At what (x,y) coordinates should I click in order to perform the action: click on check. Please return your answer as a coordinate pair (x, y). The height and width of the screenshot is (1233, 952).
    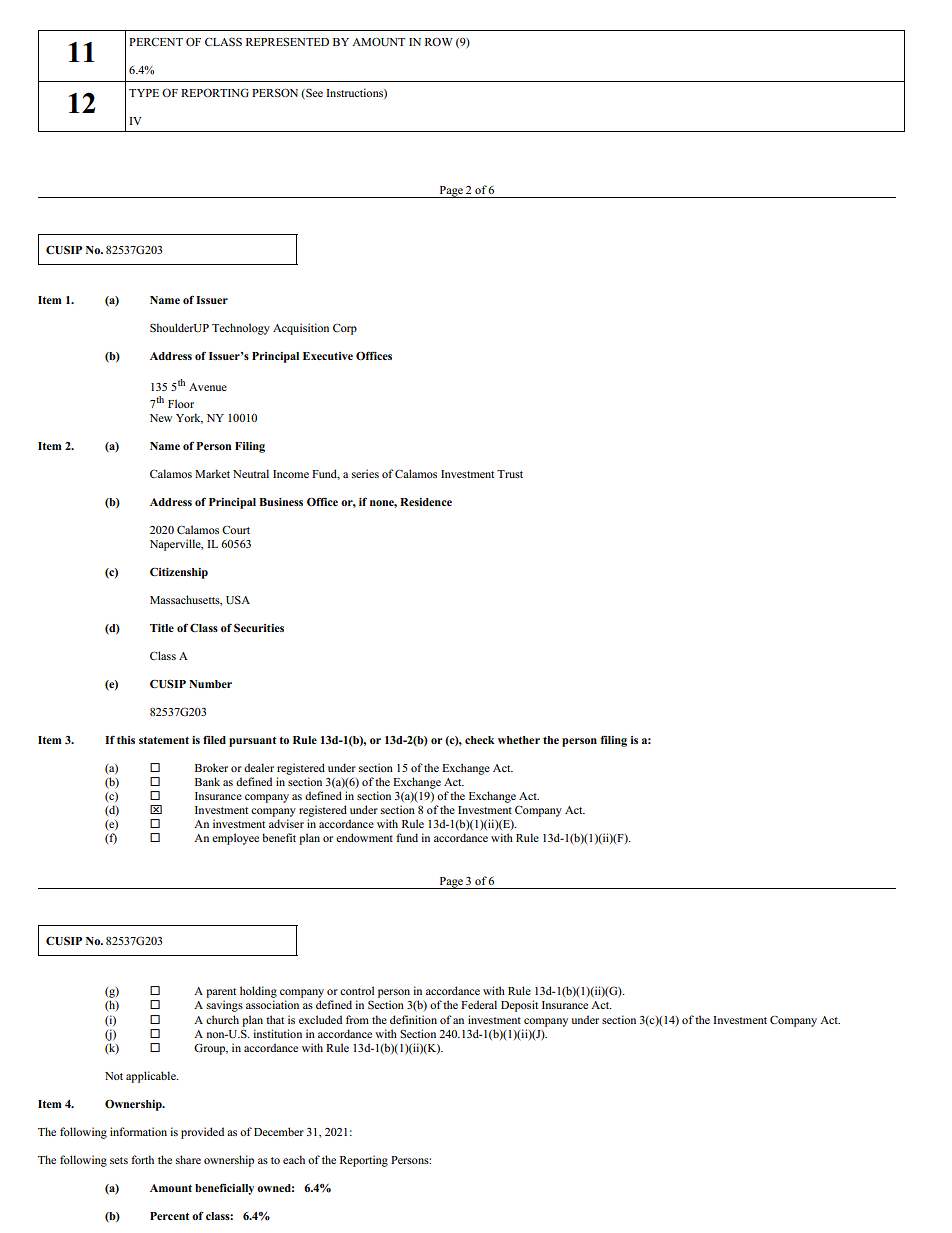
    Looking at the image, I should click on (480, 740).
